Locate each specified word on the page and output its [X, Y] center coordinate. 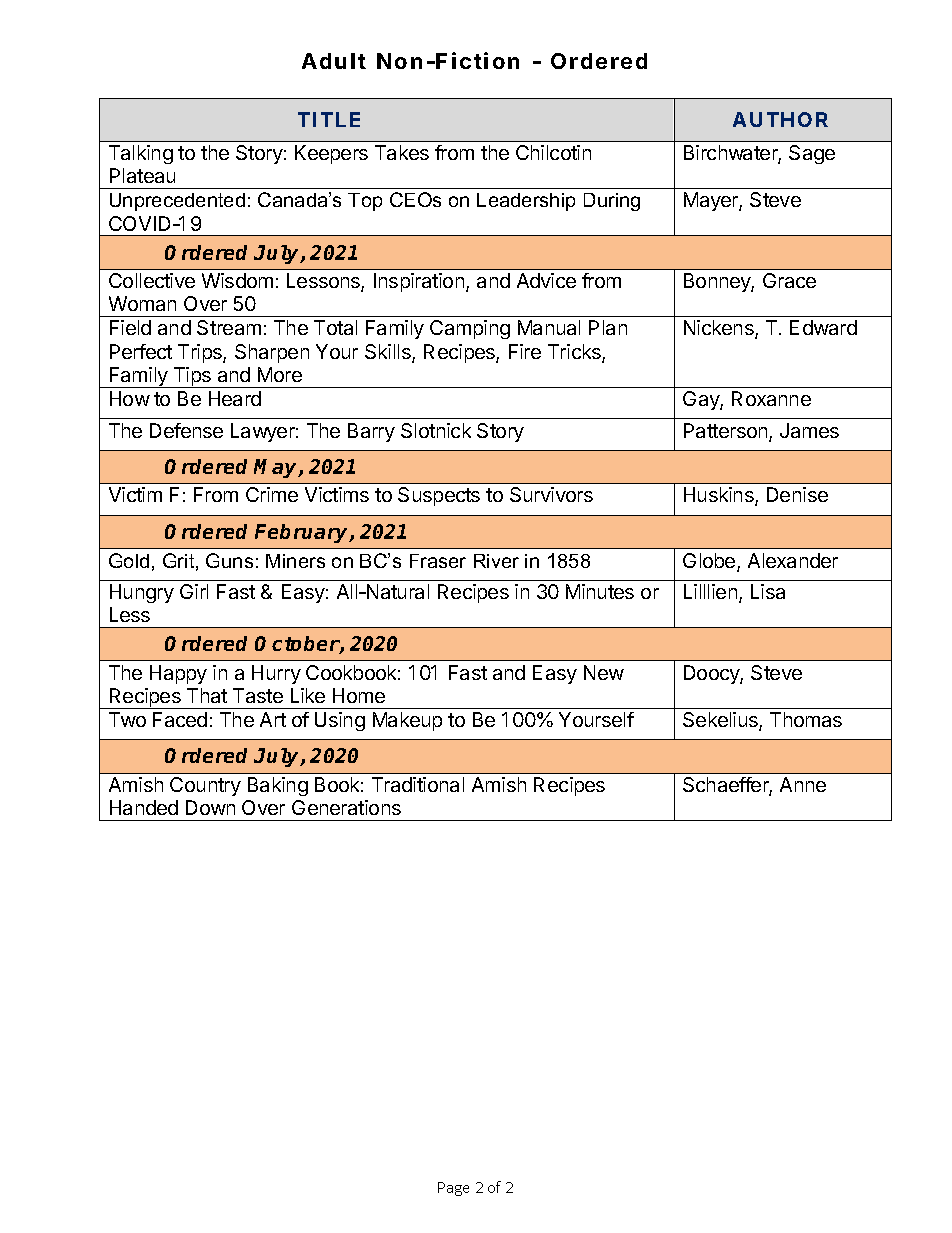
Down [210, 807]
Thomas [806, 719]
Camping [470, 329]
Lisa [768, 591]
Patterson [727, 432]
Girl [194, 591]
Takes [402, 152]
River [496, 561]
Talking [141, 154]
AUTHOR [780, 119]
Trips [201, 353]
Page [453, 1189]
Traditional [418, 784]
